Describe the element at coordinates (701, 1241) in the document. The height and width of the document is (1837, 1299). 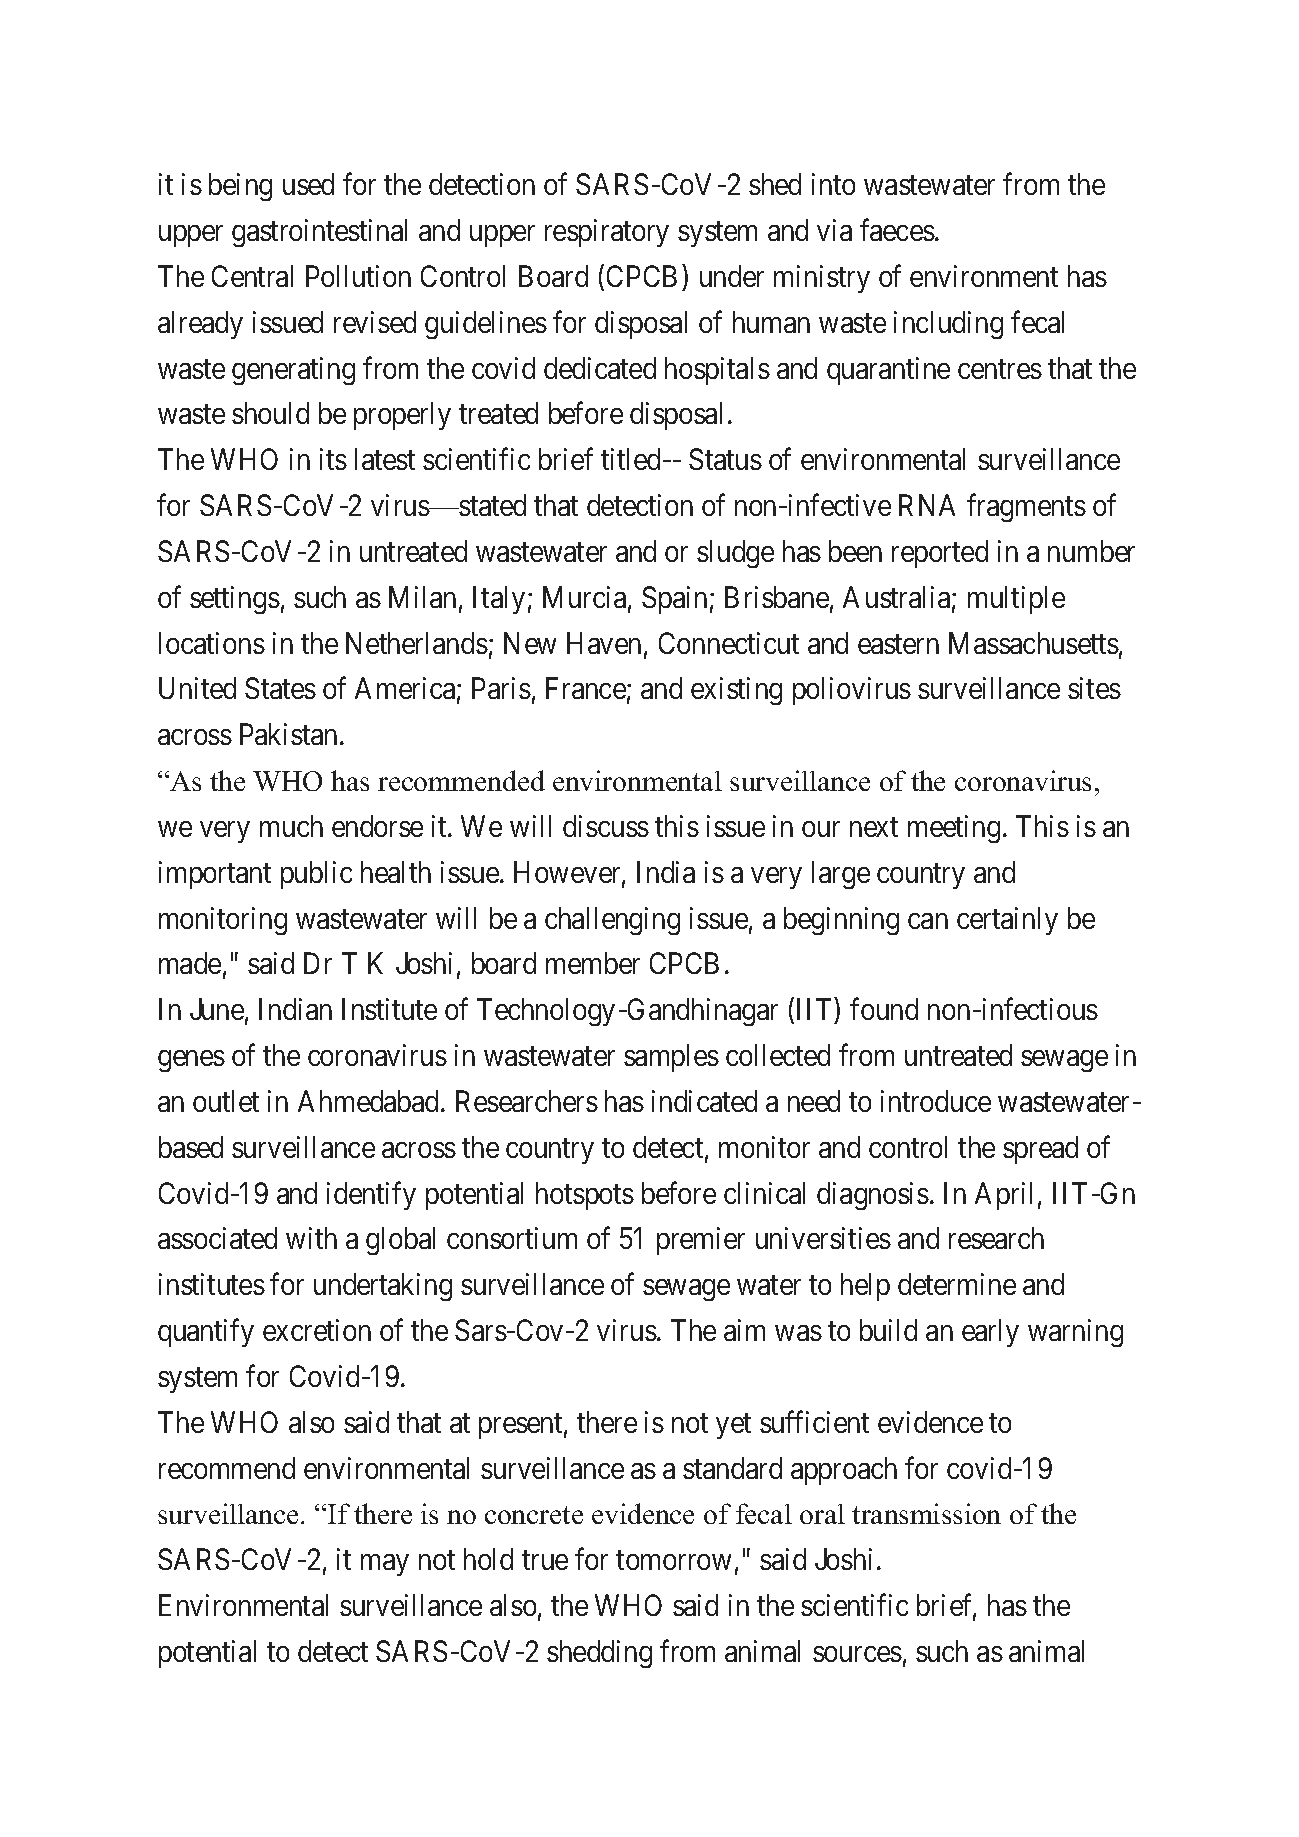
I see `premier` at that location.
